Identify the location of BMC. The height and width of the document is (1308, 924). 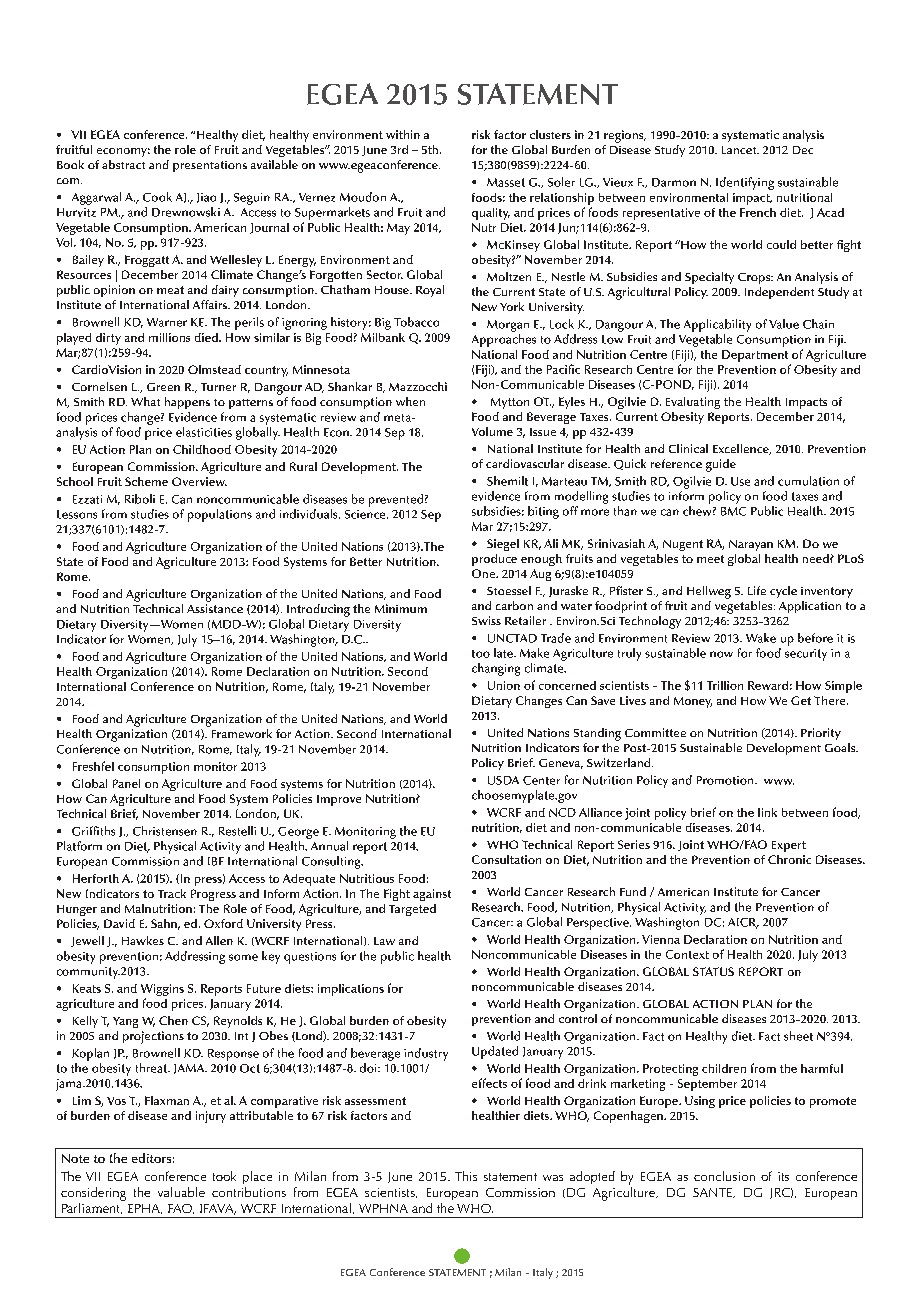
(733, 511).
